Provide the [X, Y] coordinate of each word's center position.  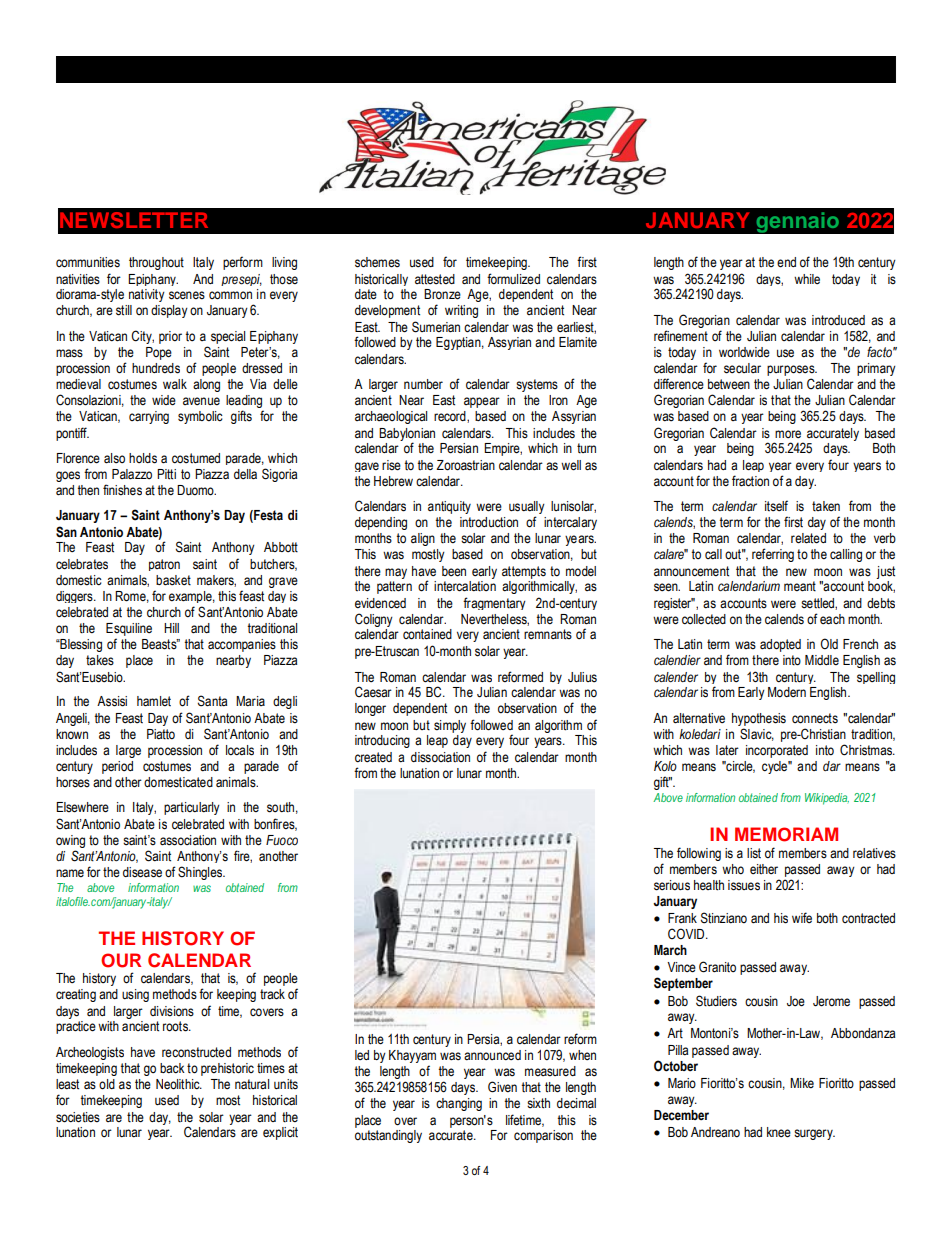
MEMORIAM [786, 834]
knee [779, 1132]
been [454, 571]
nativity [147, 295]
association [188, 840]
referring [773, 555]
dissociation [440, 757]
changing [459, 1104]
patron [164, 565]
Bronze [442, 294]
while [807, 279]
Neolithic [179, 1084]
